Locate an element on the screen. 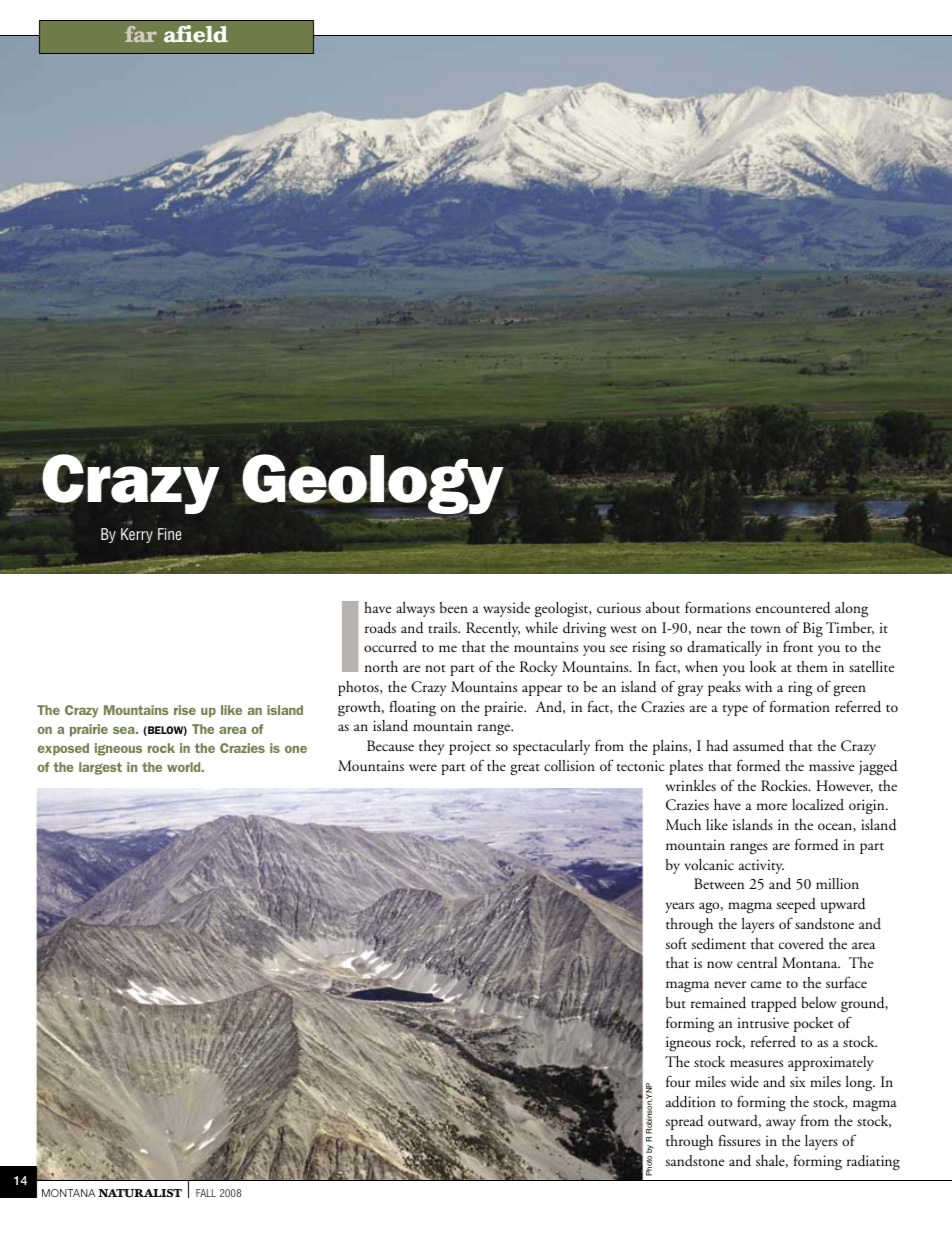 This screenshot has width=952, height=1237. far is located at coordinates (141, 34).
